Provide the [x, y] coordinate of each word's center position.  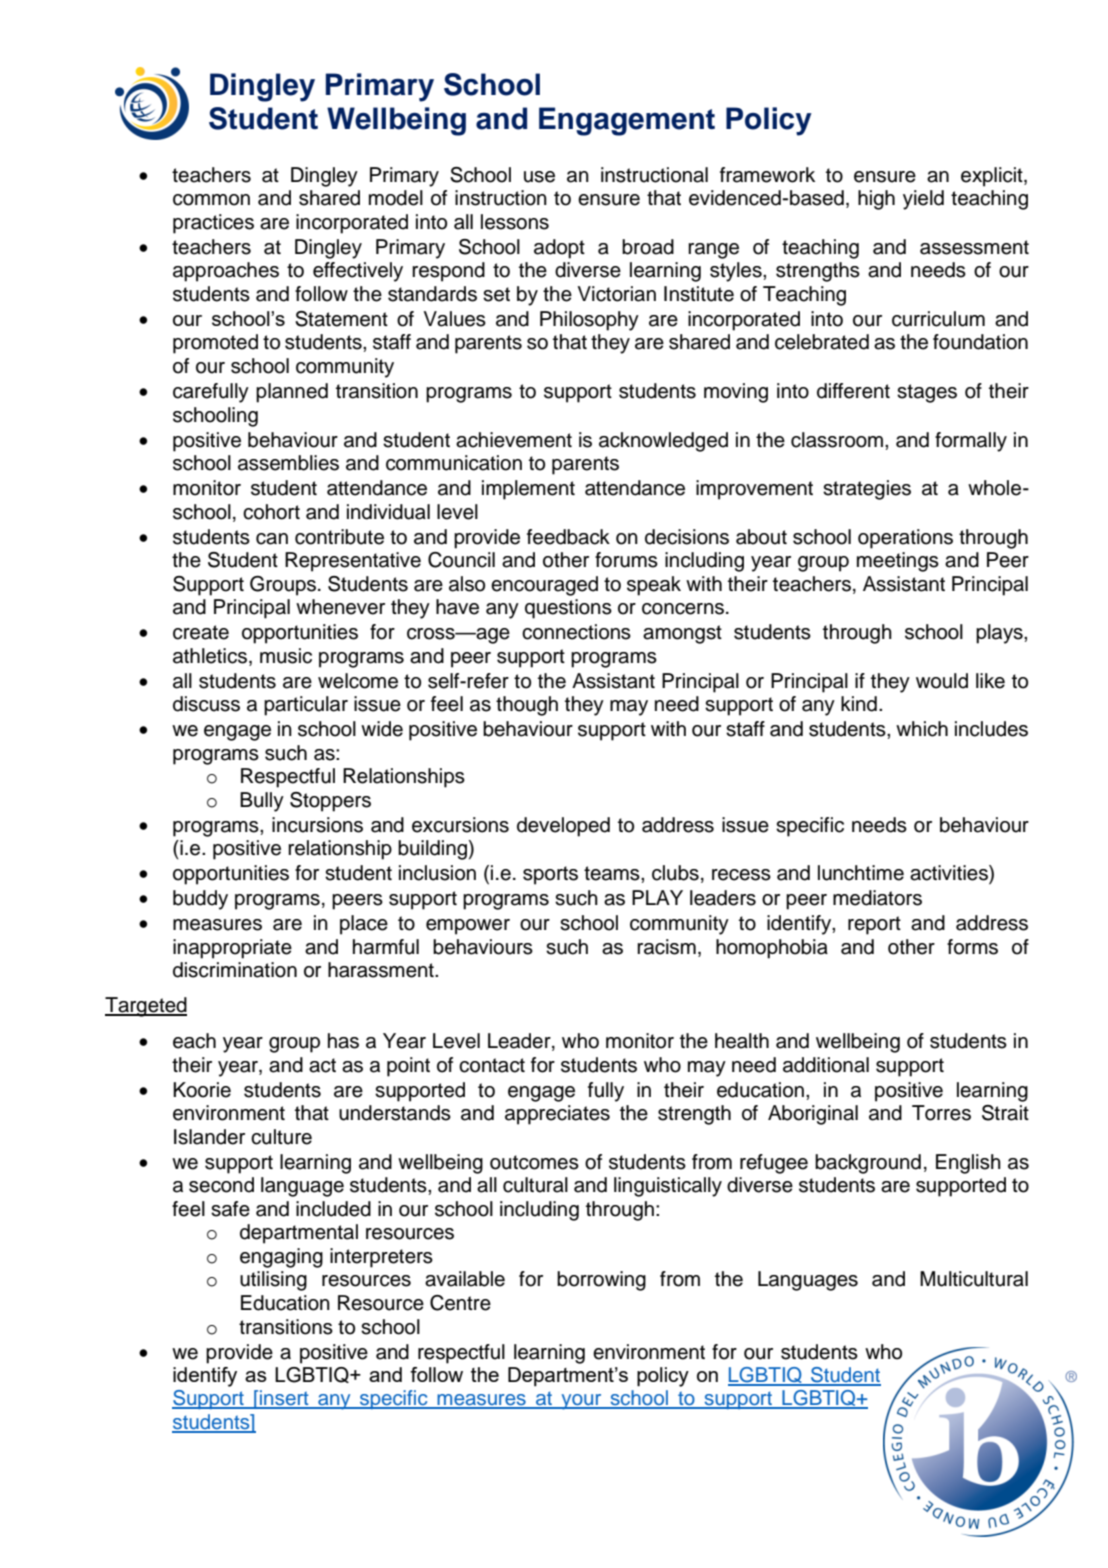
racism [666, 947]
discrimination [235, 970]
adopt [559, 249]
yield [923, 200]
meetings [898, 562]
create [201, 632]
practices [213, 224]
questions [568, 609]
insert [284, 1399]
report [874, 925]
